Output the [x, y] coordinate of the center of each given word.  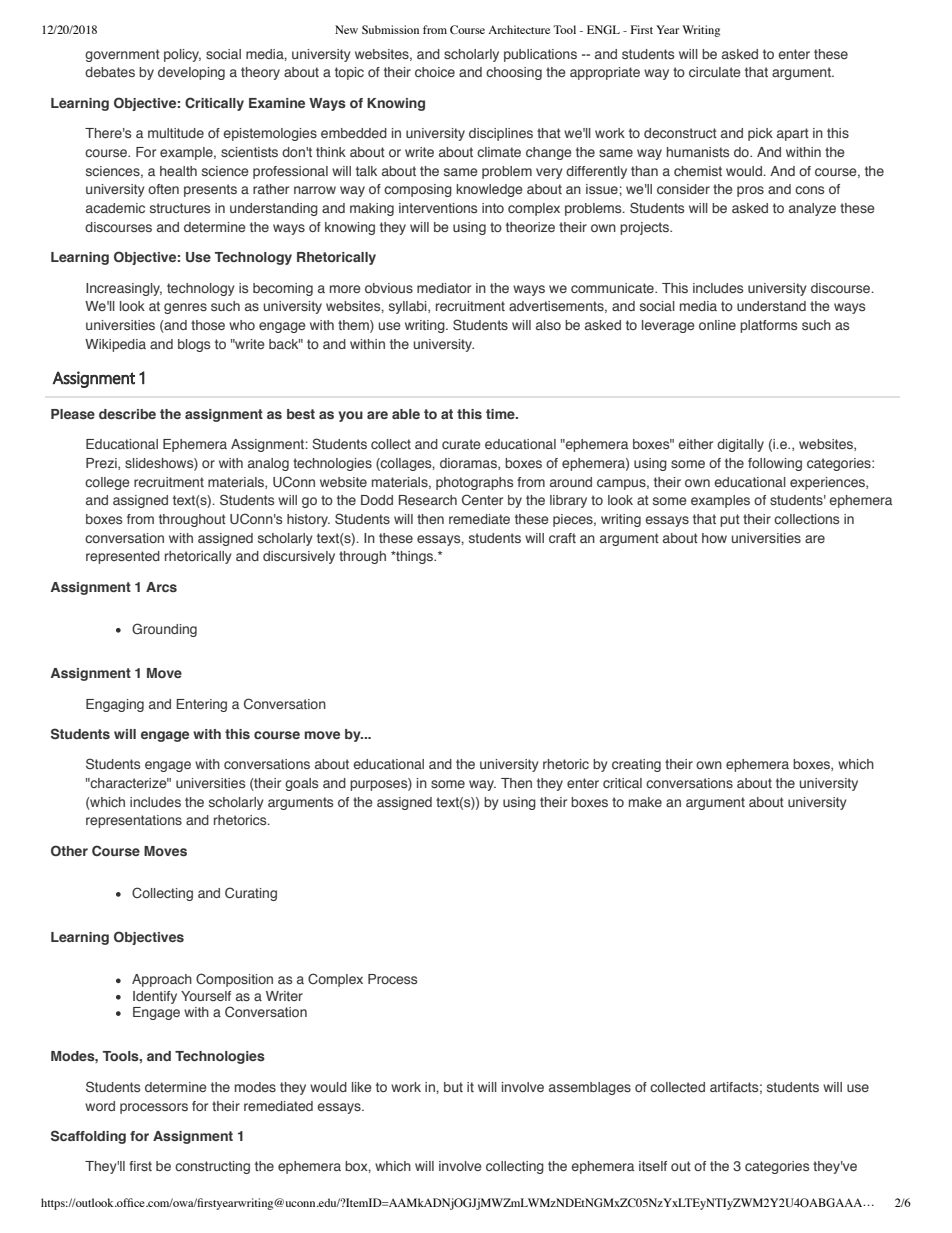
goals [301, 784]
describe [127, 414]
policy [182, 55]
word [100, 1106]
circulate [715, 72]
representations [134, 821]
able [406, 414]
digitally [740, 445]
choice [435, 72]
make [645, 802]
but [453, 1087]
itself [653, 1166]
